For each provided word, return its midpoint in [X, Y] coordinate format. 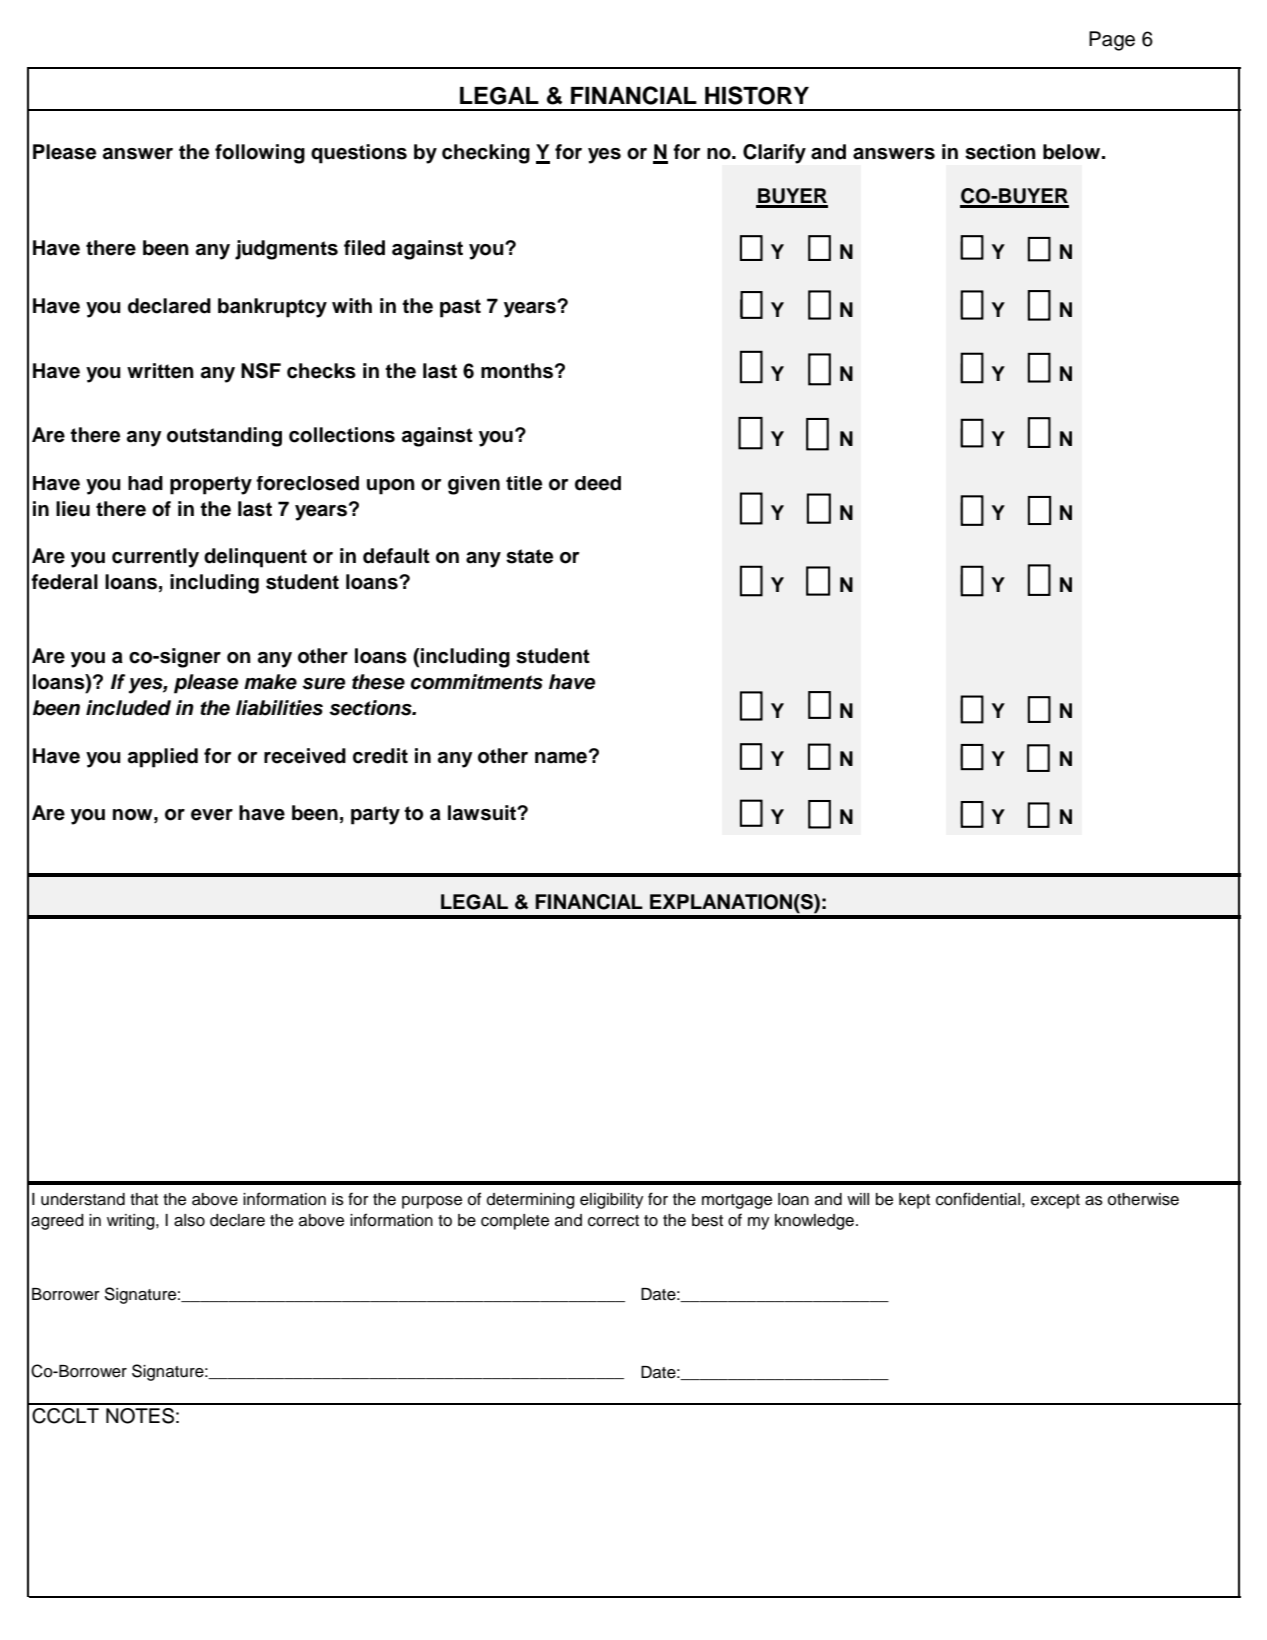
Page [1112, 41]
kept [914, 1201]
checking [486, 154]
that [144, 1199]
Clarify [774, 154]
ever [212, 815]
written [160, 371]
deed [598, 483]
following [260, 154]
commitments [477, 682]
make [270, 682]
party [375, 815]
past [460, 308]
